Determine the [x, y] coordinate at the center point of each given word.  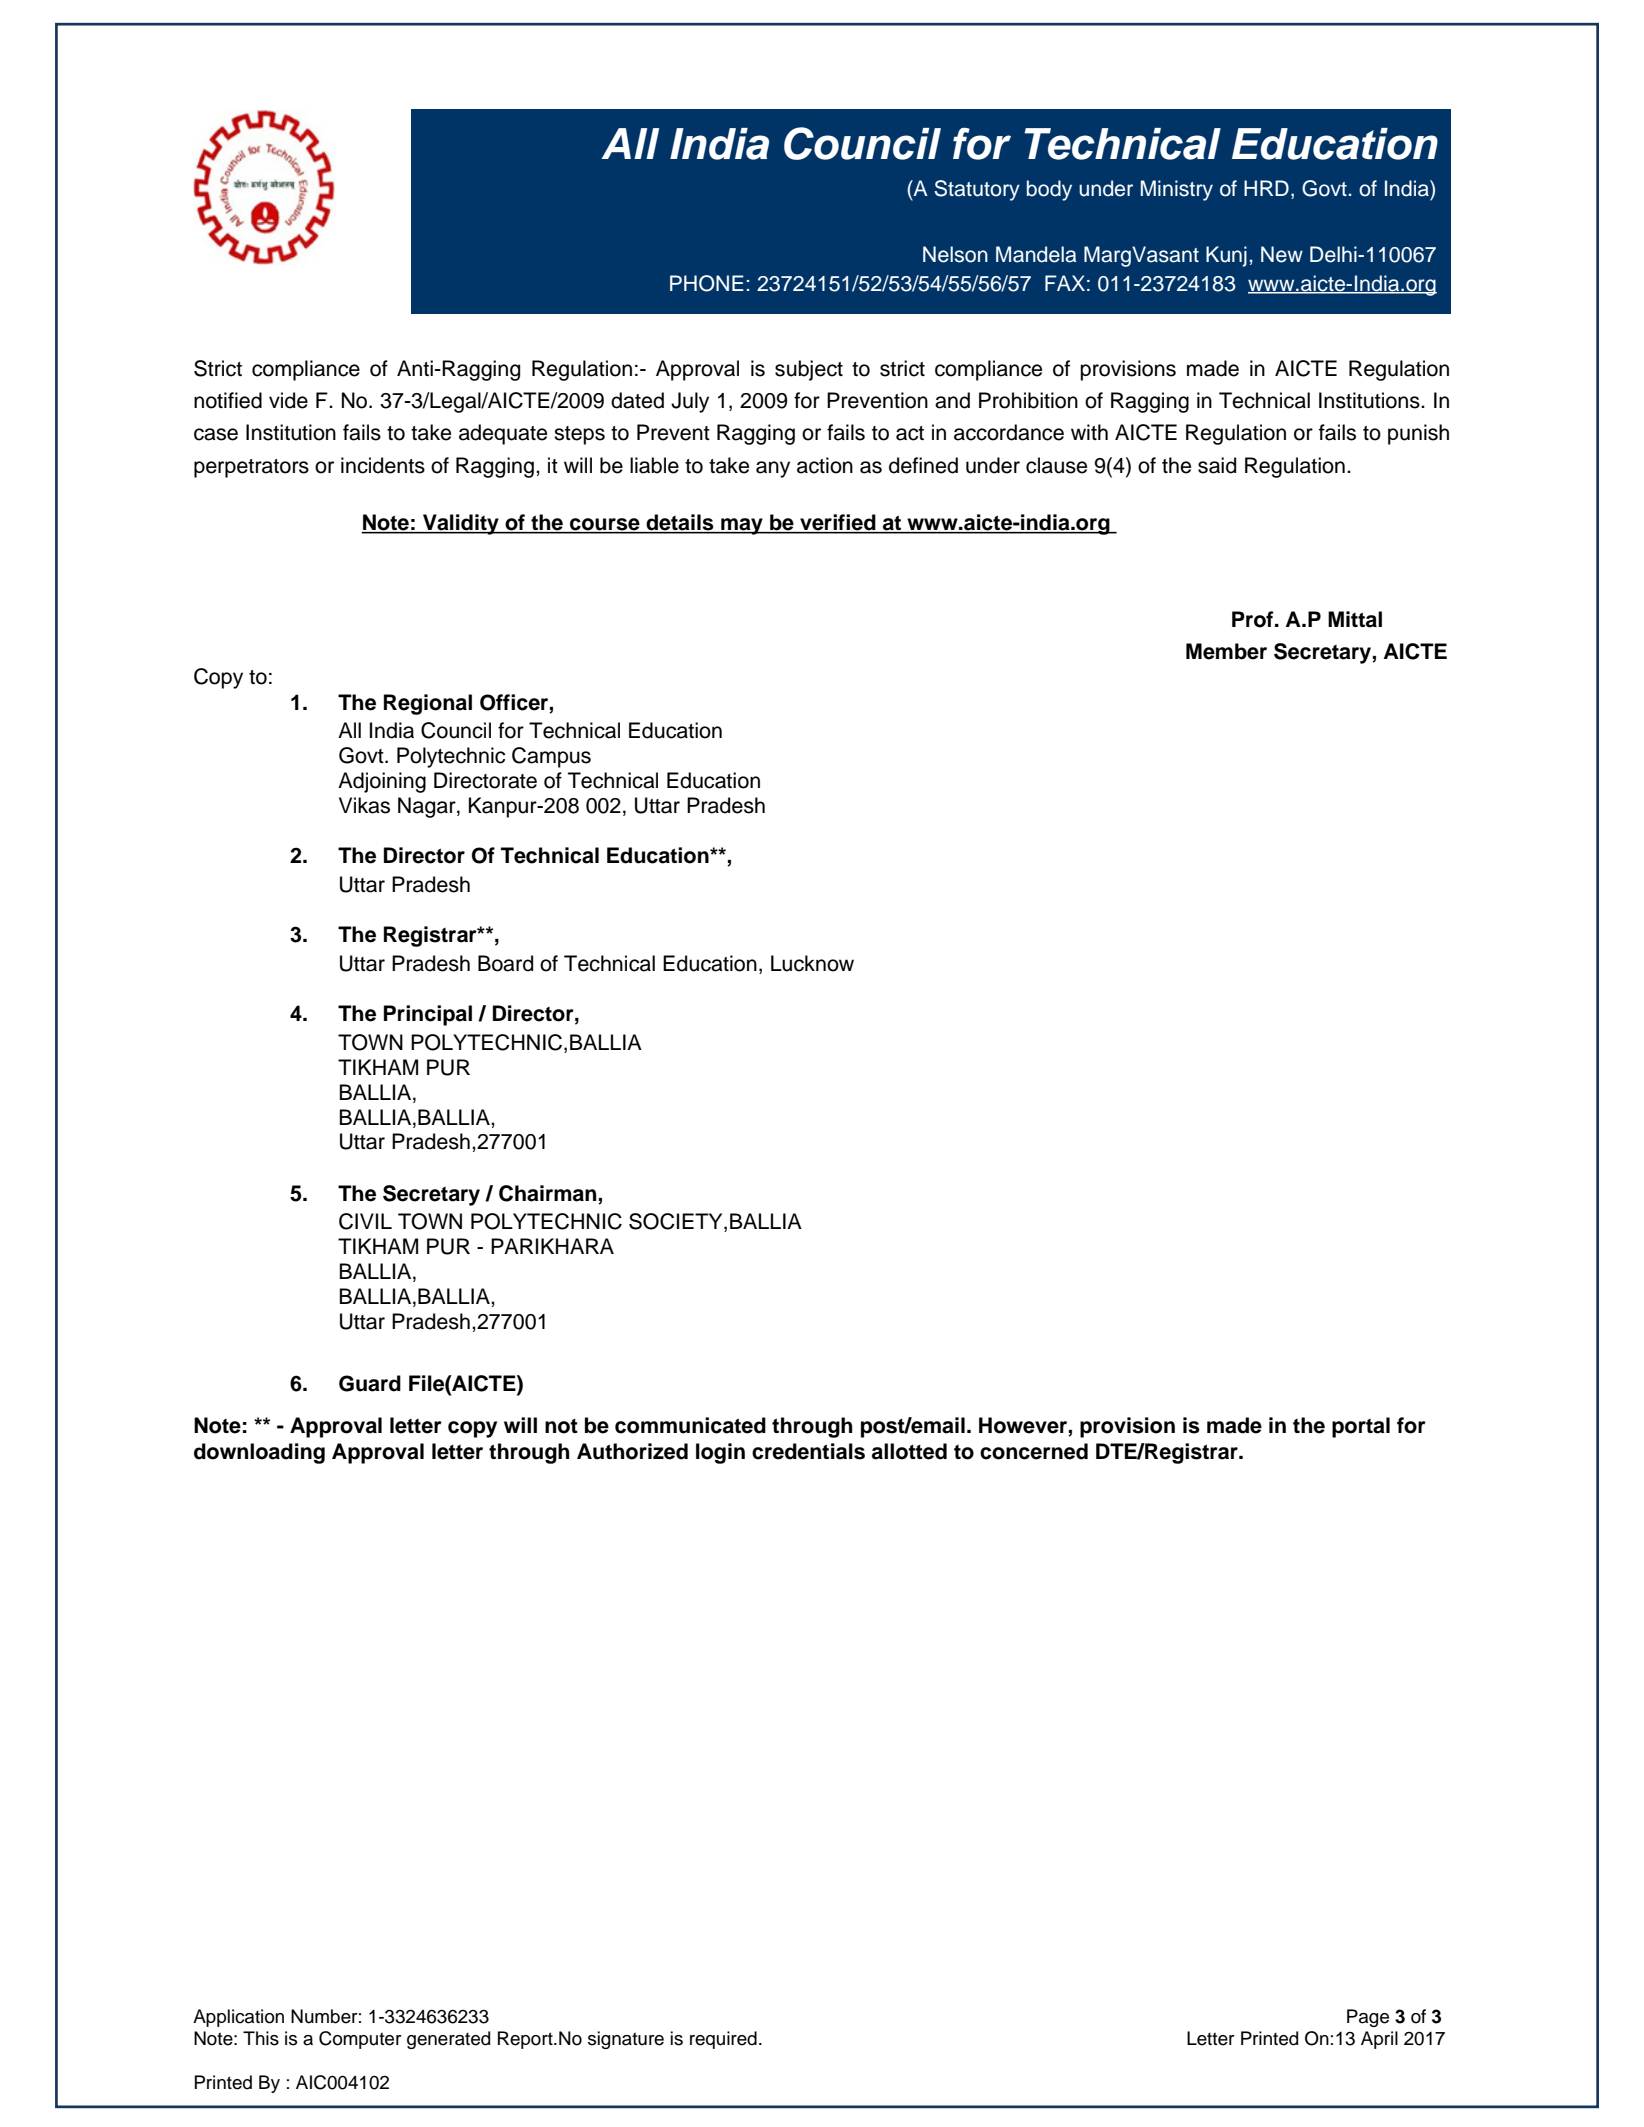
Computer [360, 2040]
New [1282, 254]
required [723, 2040]
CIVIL [365, 1221]
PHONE [707, 283]
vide [288, 400]
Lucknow [812, 963]
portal [1361, 1427]
